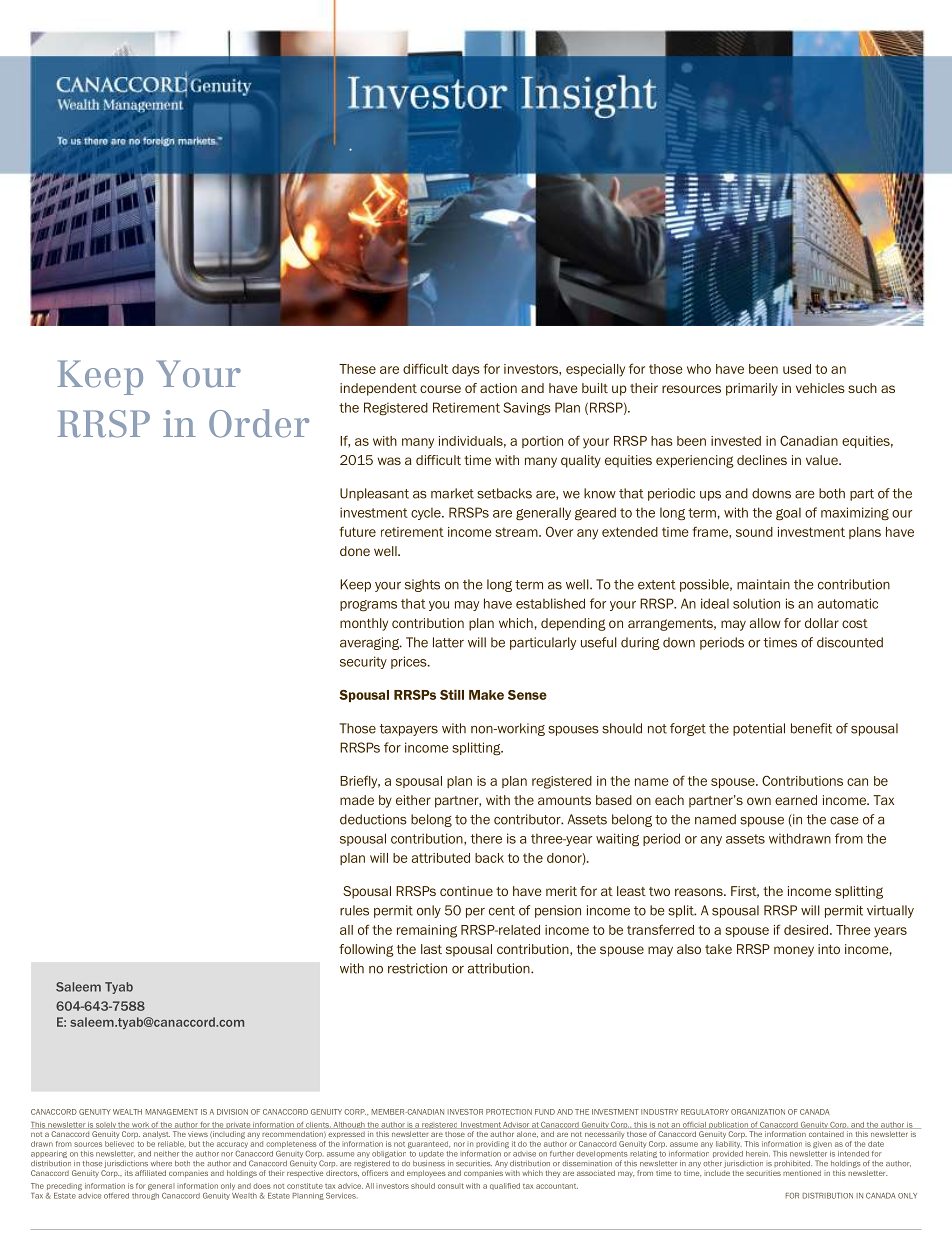 The image size is (952, 1233). Describe the element at coordinates (451, 1186) in the document. I see `consult` at that location.
